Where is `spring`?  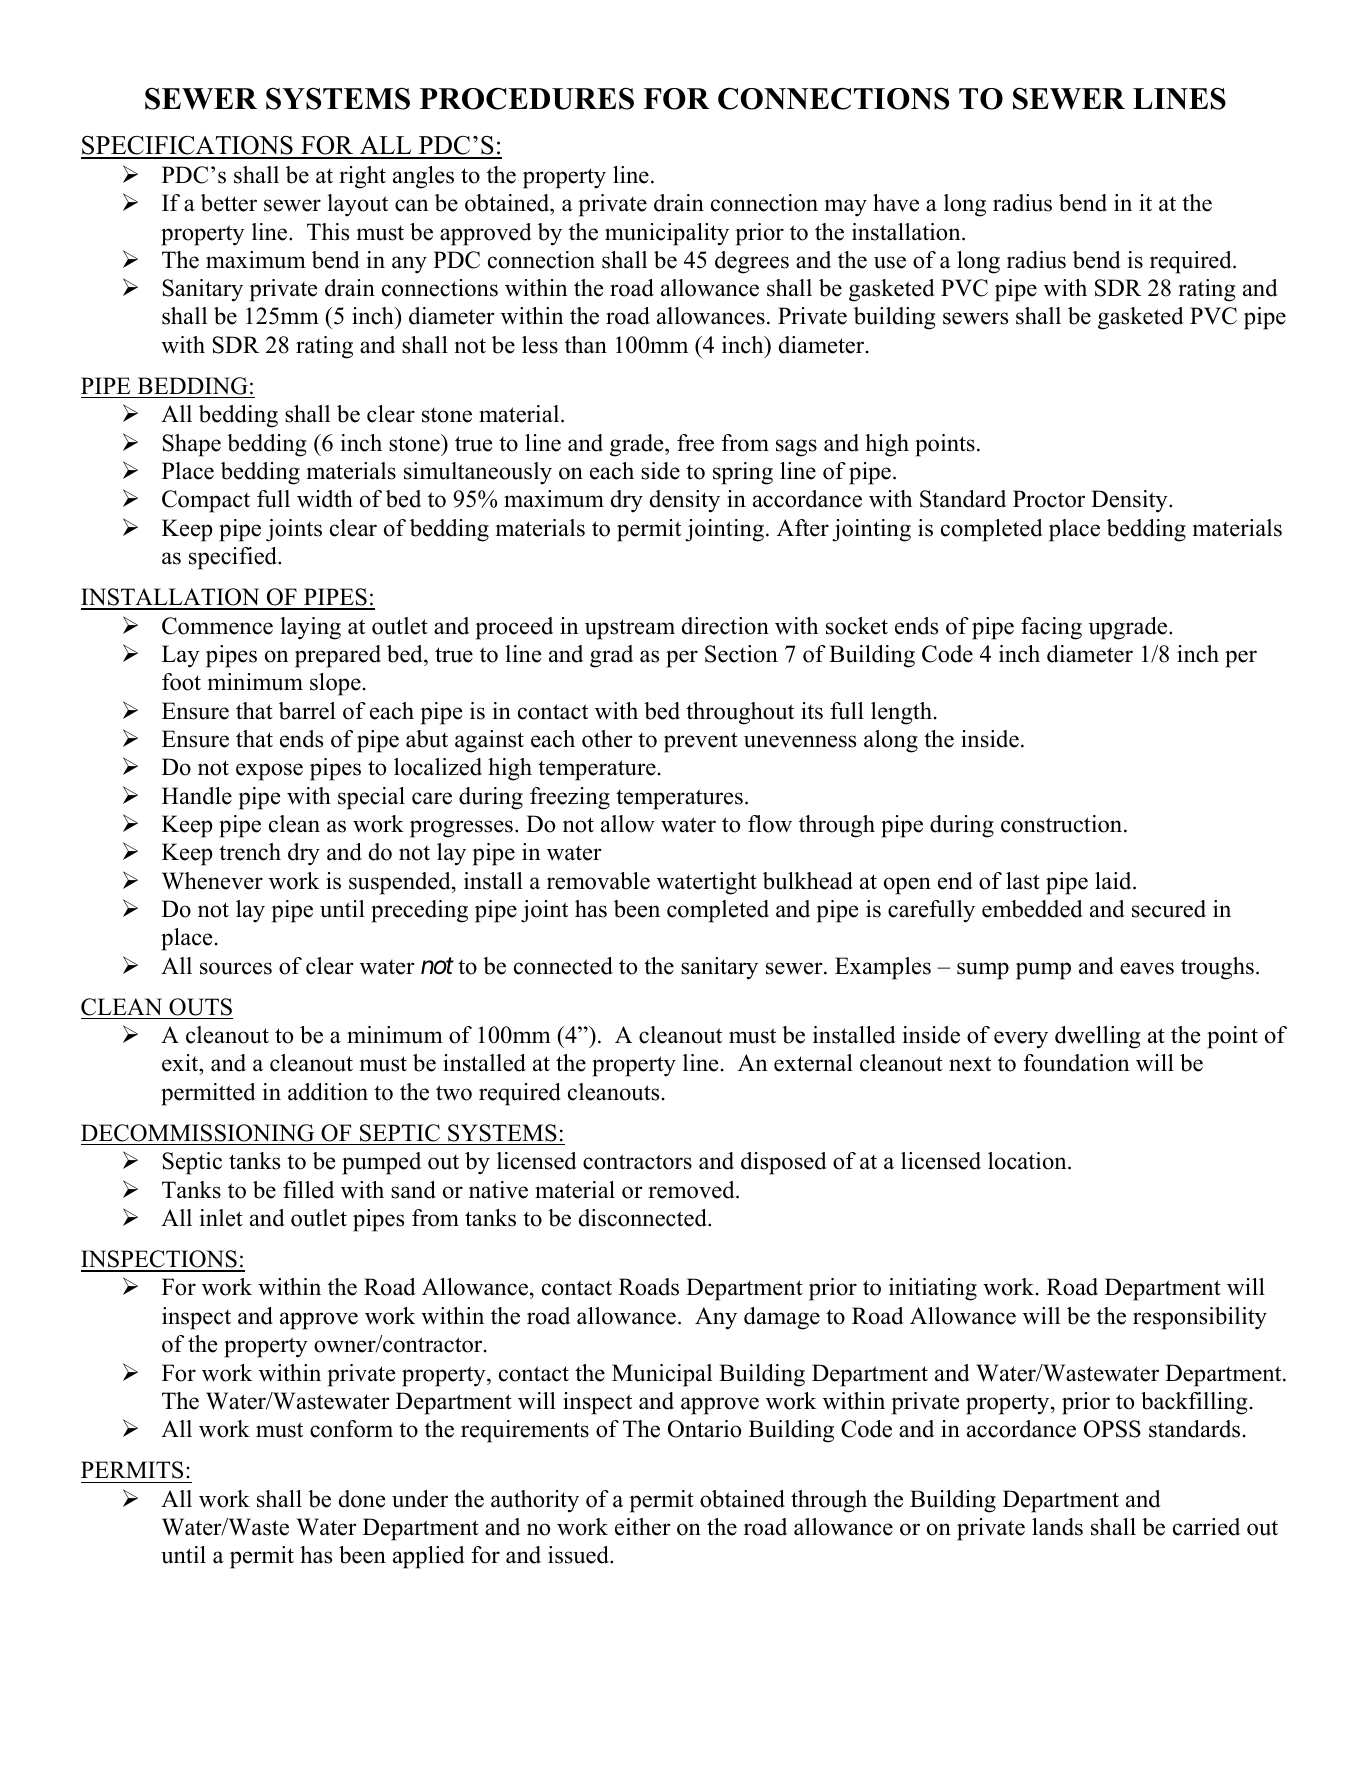 spring is located at coordinates (743, 473).
